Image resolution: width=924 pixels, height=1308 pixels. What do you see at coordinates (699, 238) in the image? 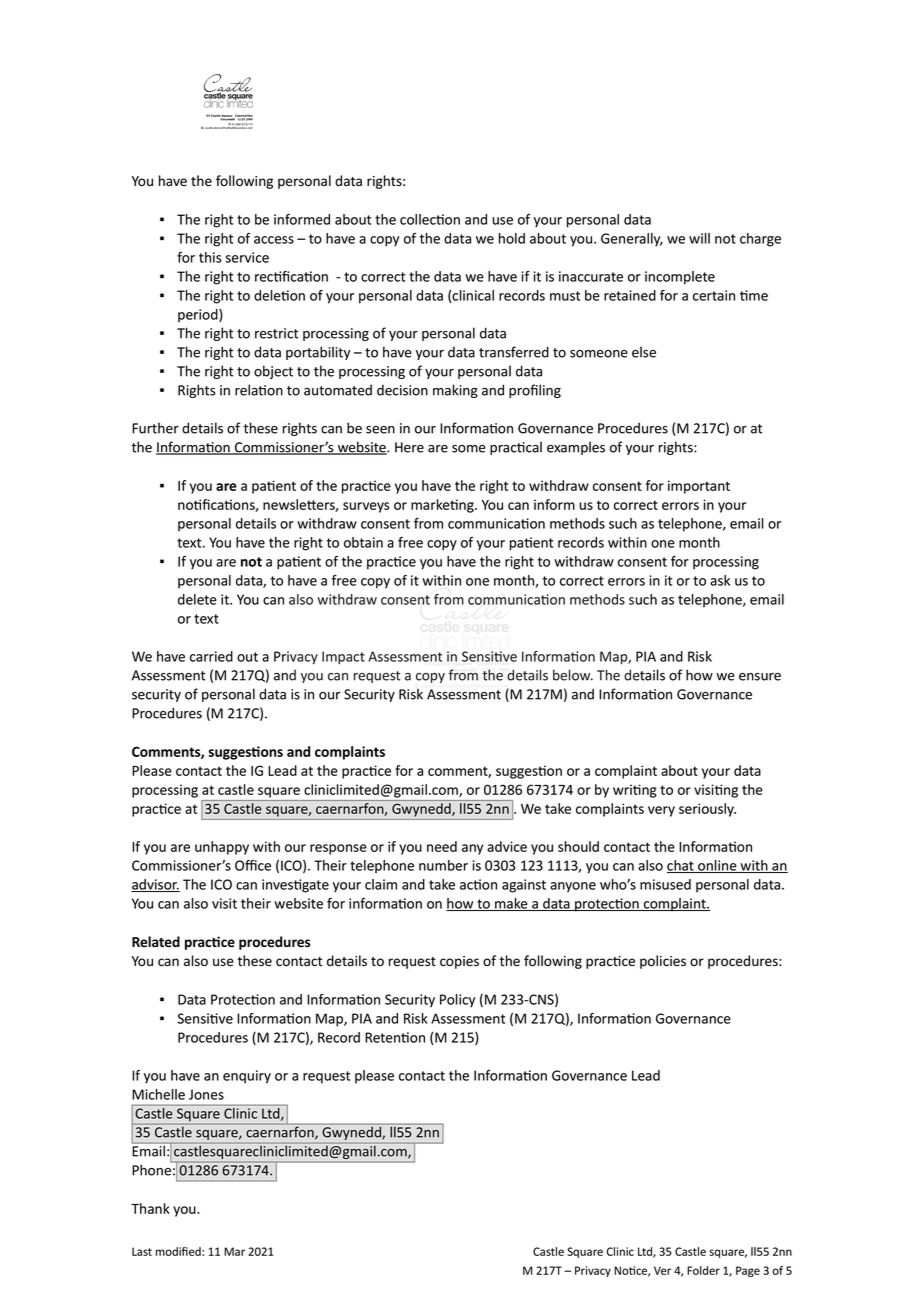
I see `will` at bounding box center [699, 238].
